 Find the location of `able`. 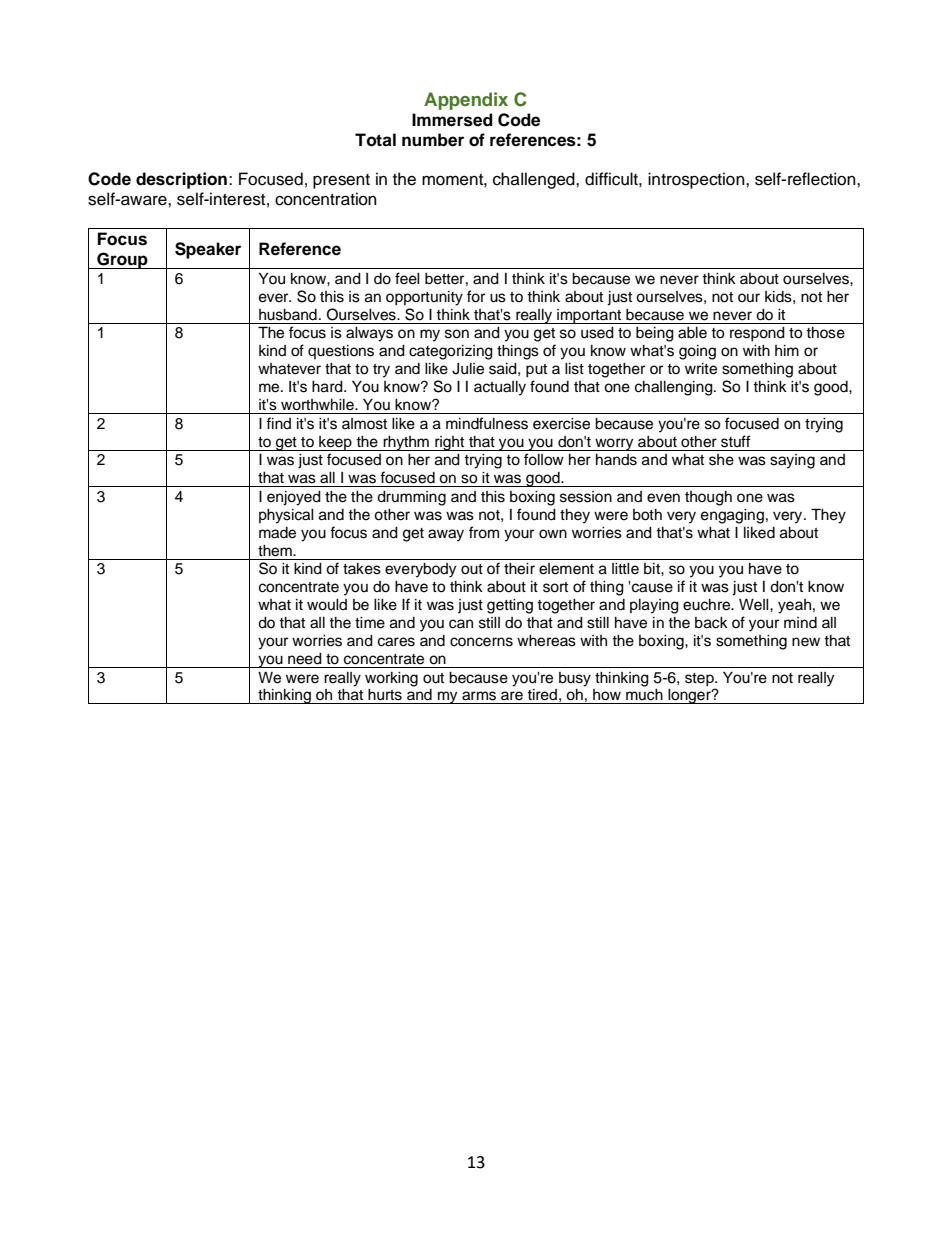

able is located at coordinates (692, 333).
